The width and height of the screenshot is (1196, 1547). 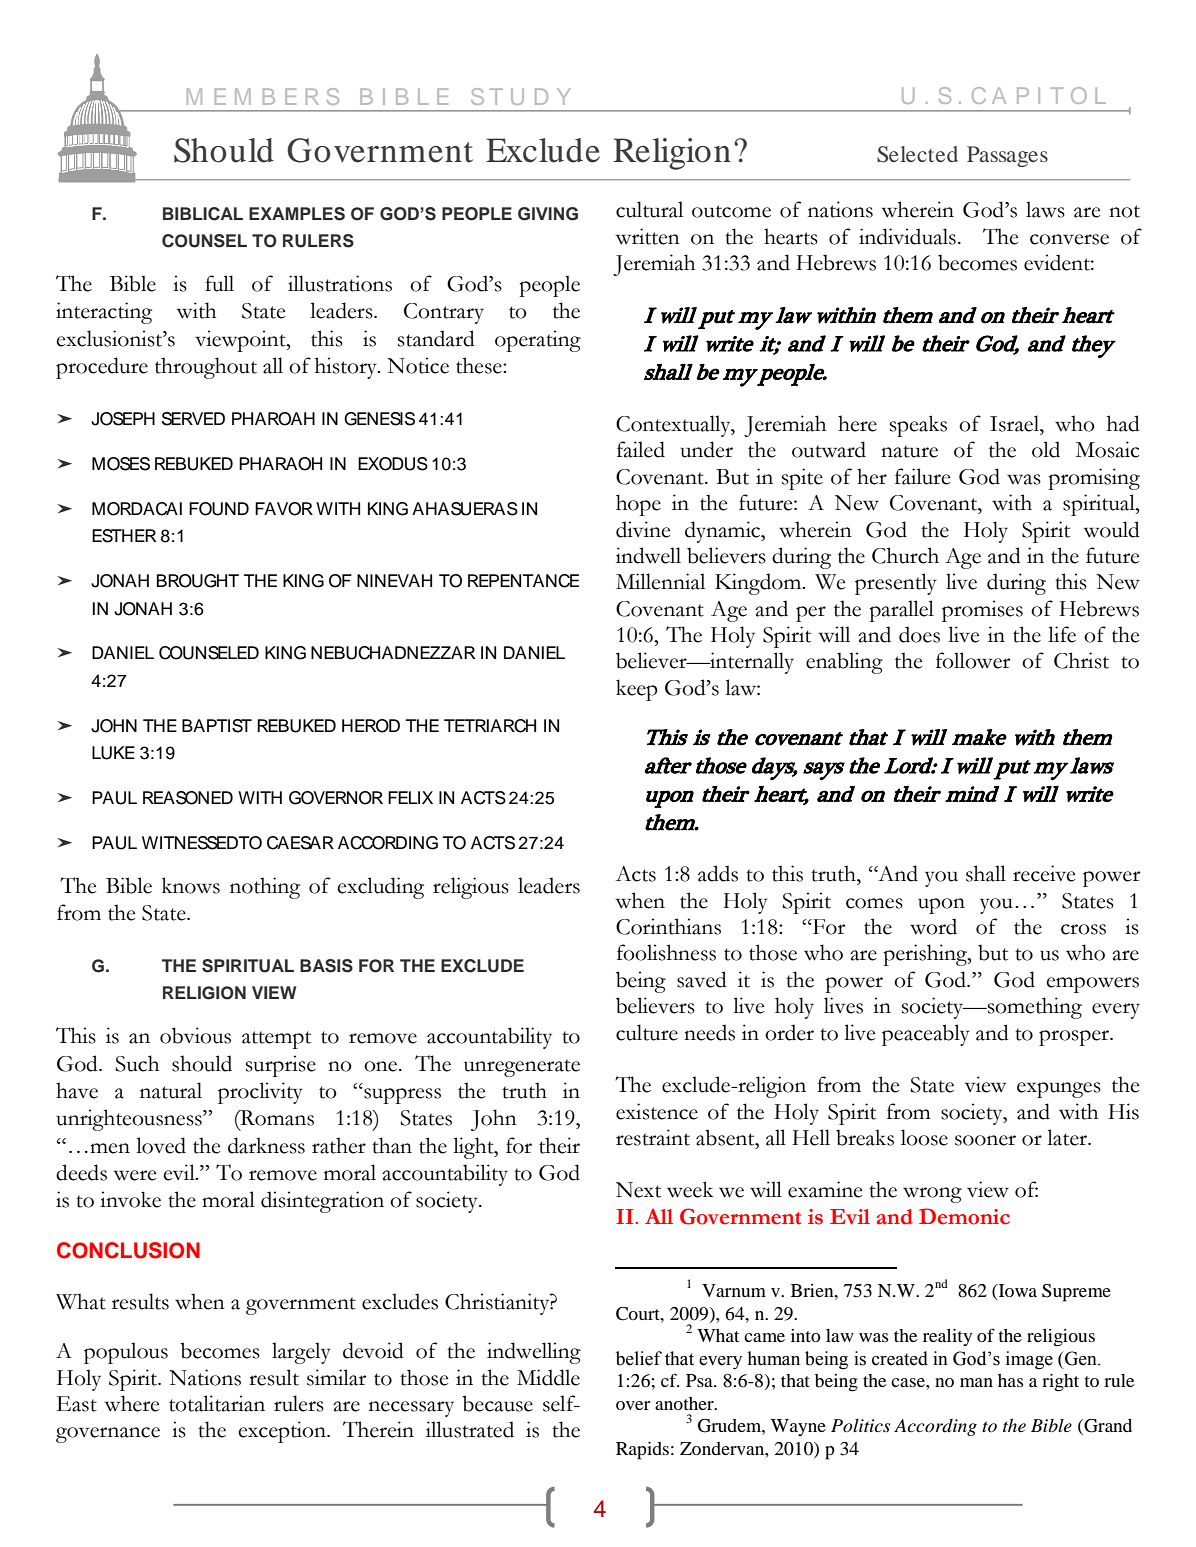 What do you see at coordinates (922, 476) in the screenshot?
I see `failure` at bounding box center [922, 476].
